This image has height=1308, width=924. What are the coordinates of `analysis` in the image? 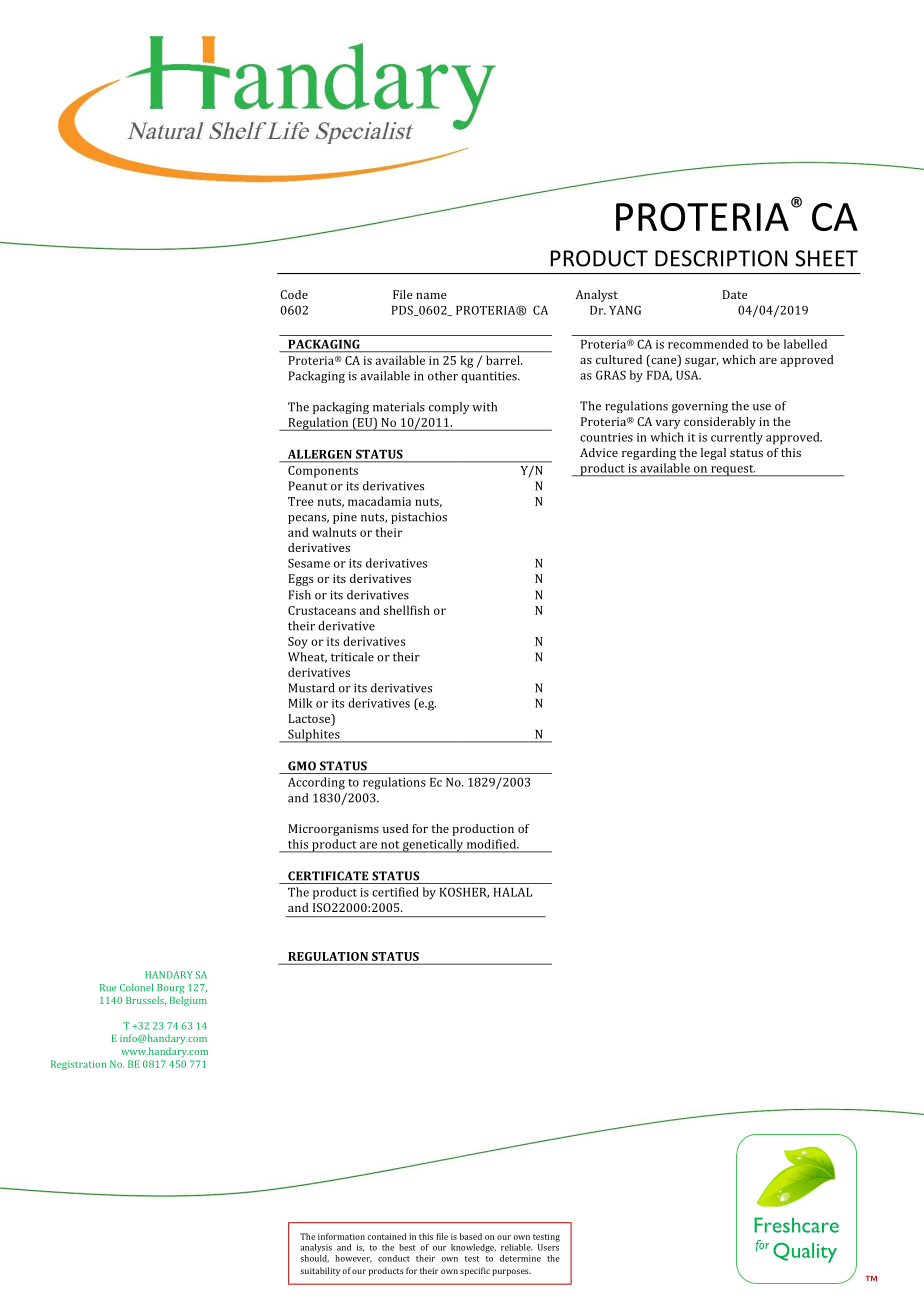 It's located at (316, 1248).
